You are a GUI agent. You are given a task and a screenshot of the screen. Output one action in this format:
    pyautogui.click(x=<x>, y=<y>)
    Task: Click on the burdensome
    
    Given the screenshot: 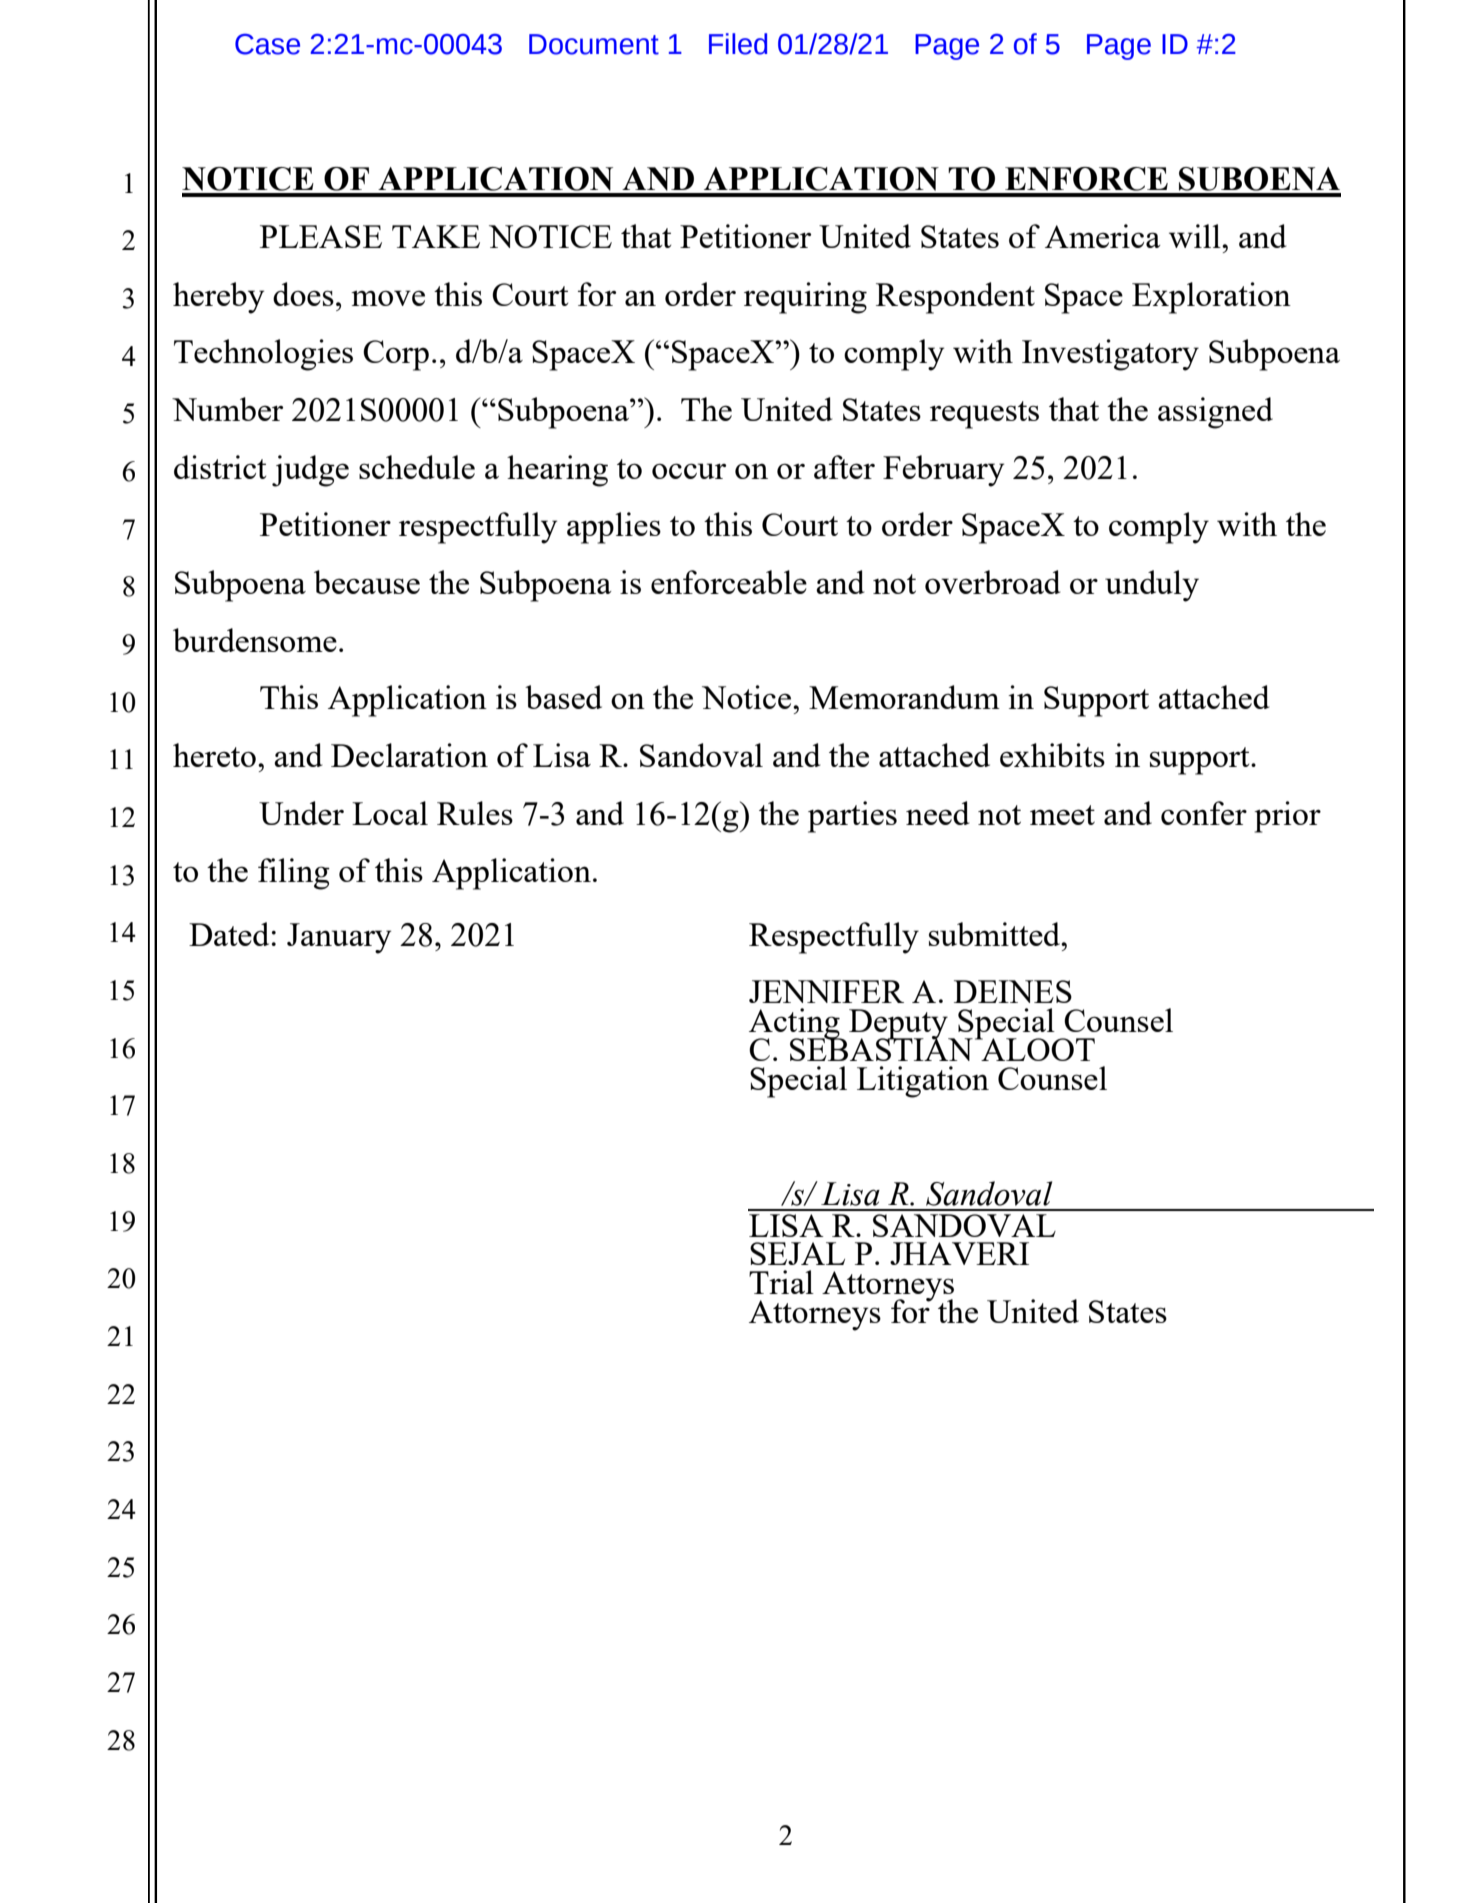 What is the action you would take?
    pyautogui.click(x=255, y=640)
